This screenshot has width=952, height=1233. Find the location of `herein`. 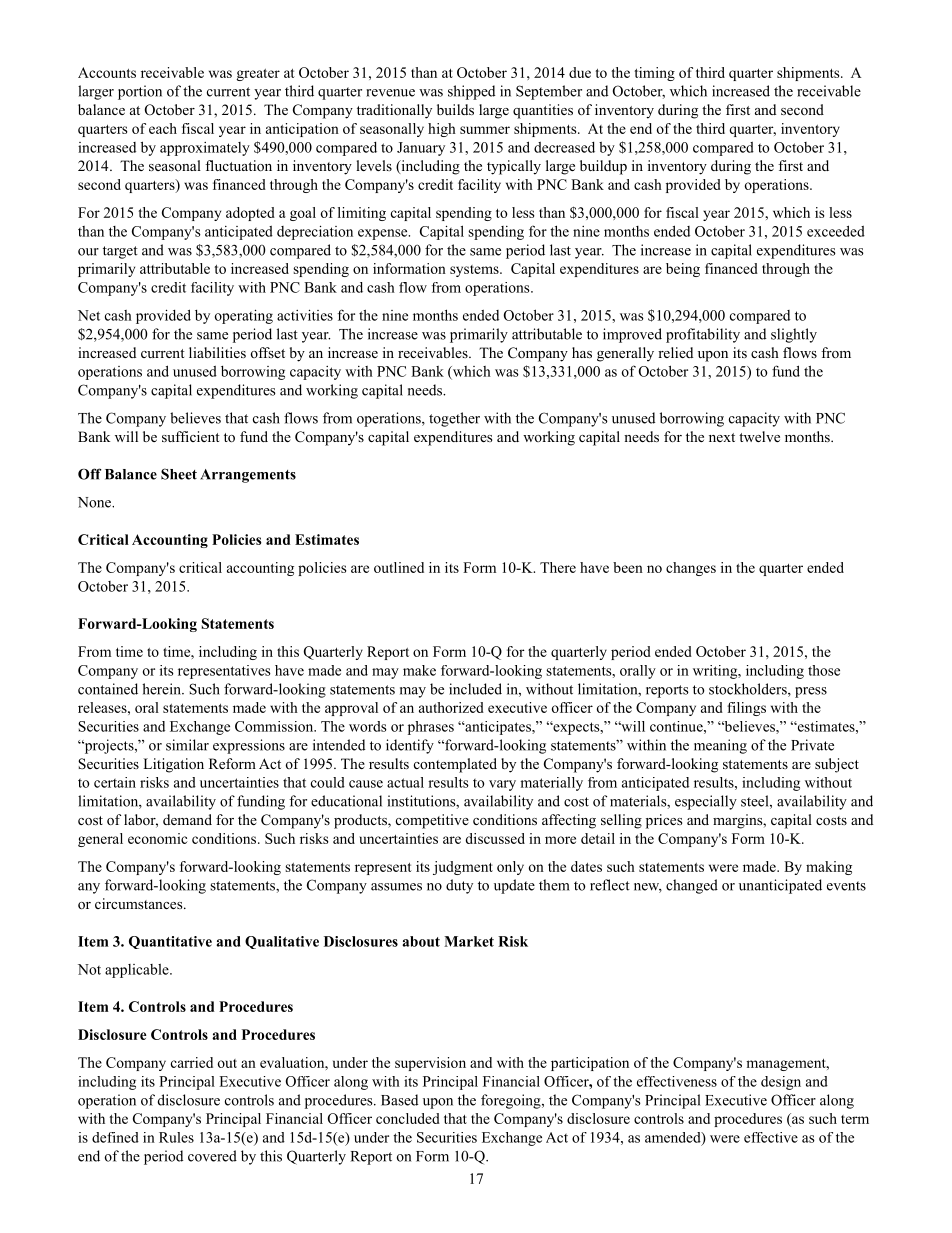

herein is located at coordinates (162, 689).
